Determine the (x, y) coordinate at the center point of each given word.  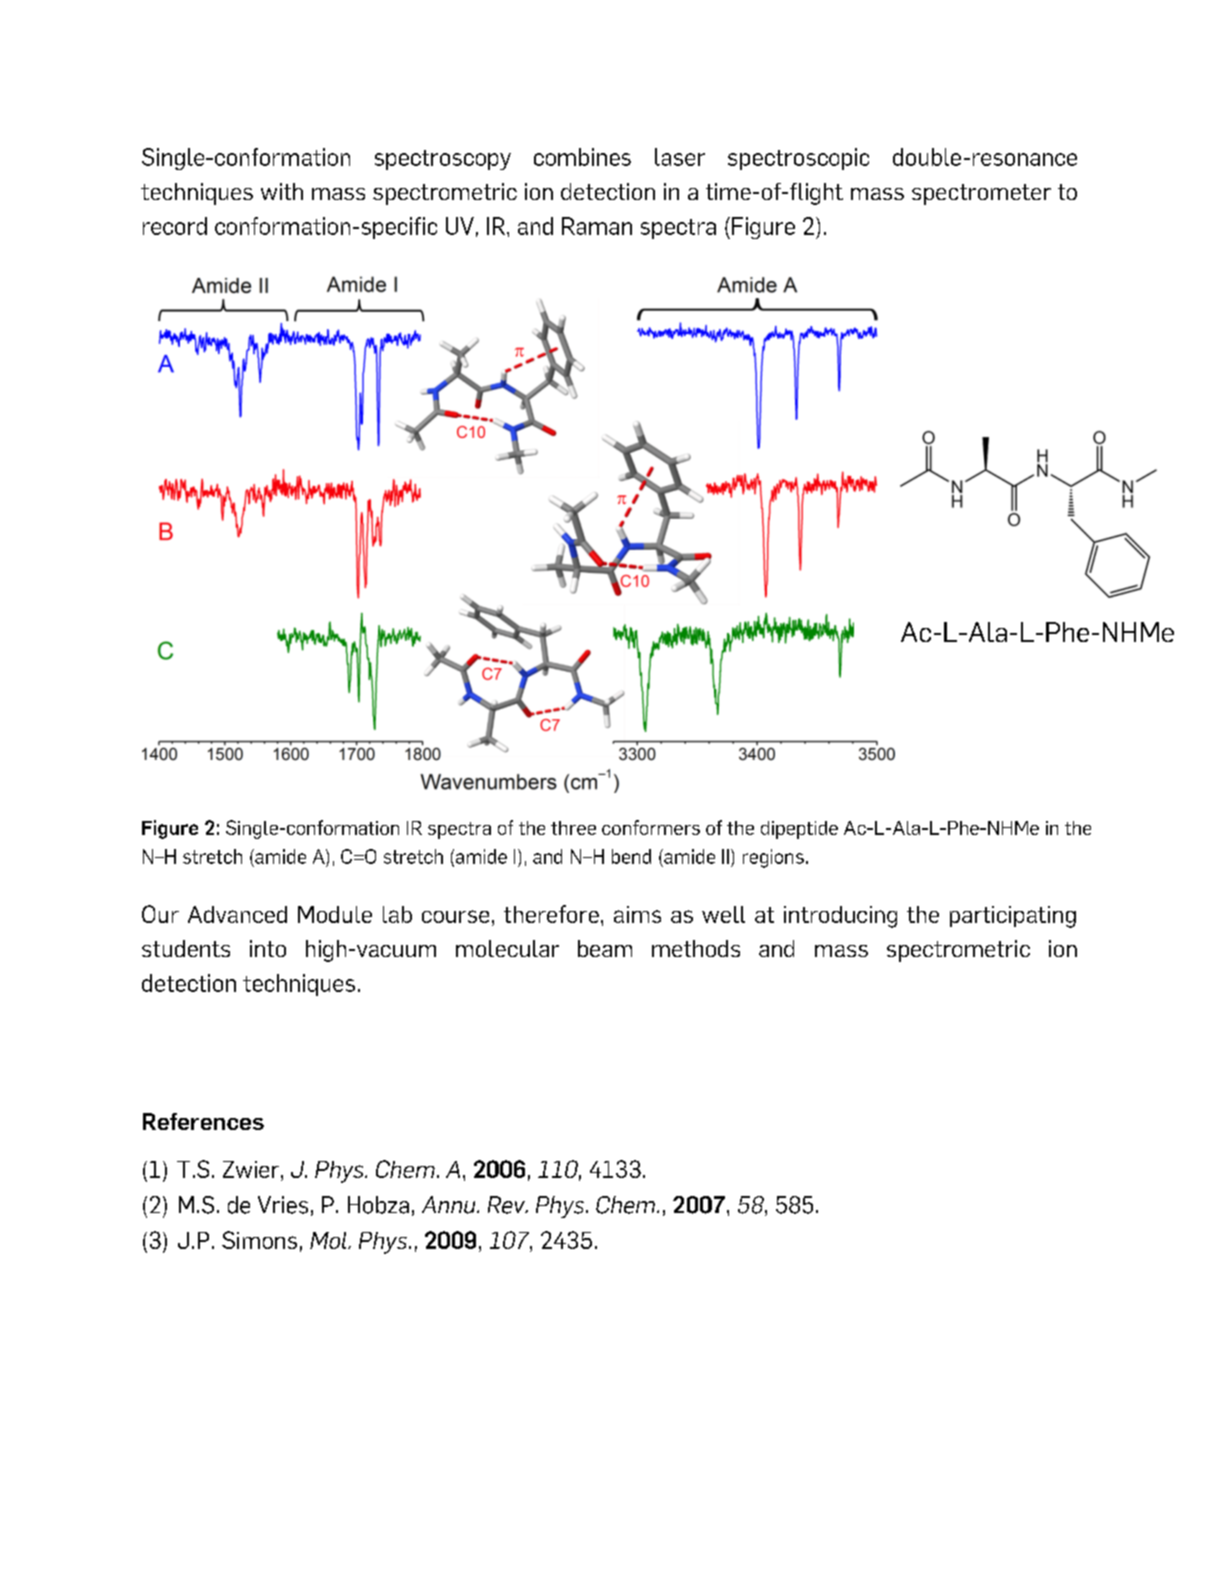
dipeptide (799, 830)
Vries (283, 1205)
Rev (507, 1205)
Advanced (237, 914)
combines (582, 157)
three (573, 828)
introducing (840, 917)
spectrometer (981, 194)
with (282, 191)
